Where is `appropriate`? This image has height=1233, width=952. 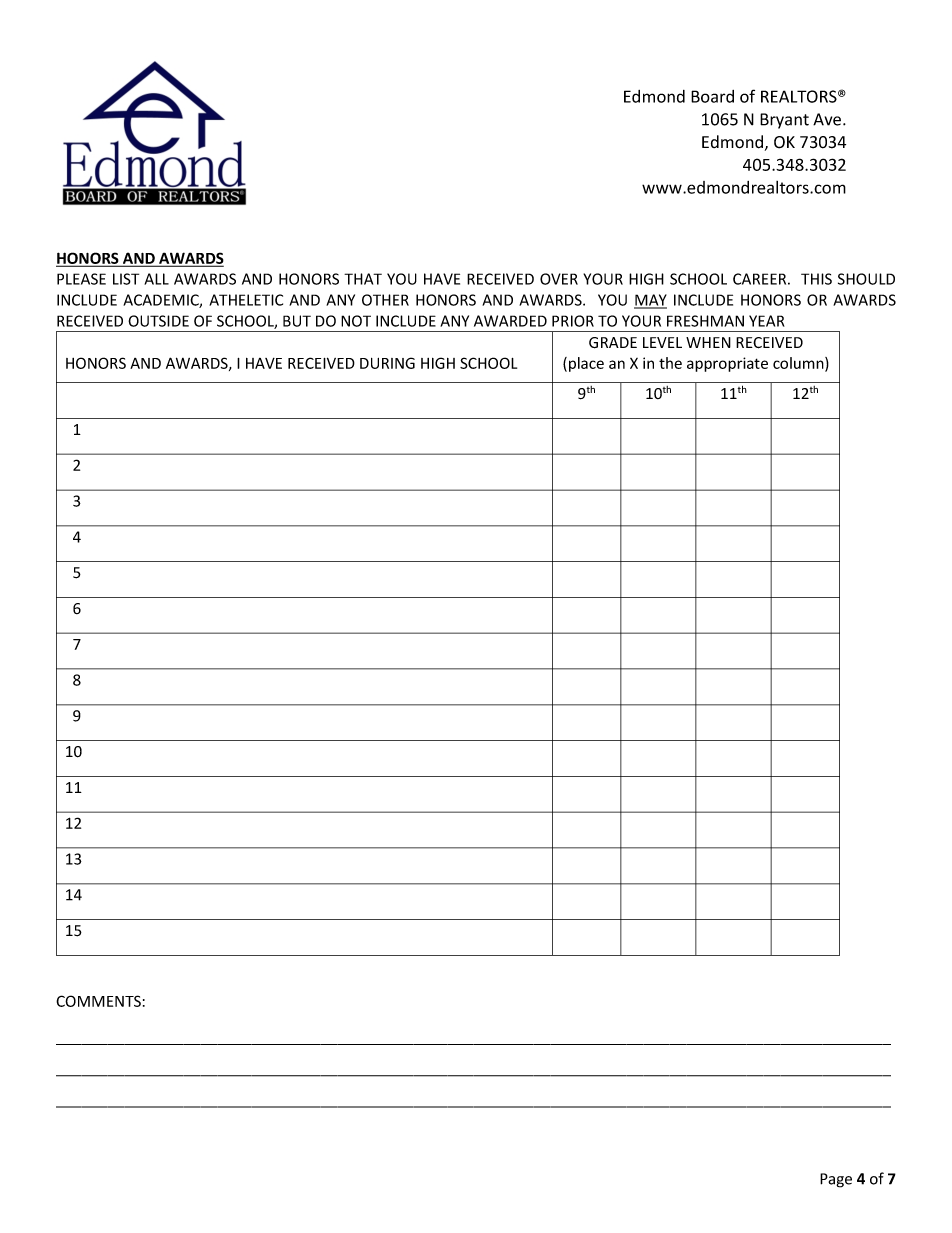
appropriate is located at coordinates (727, 364).
